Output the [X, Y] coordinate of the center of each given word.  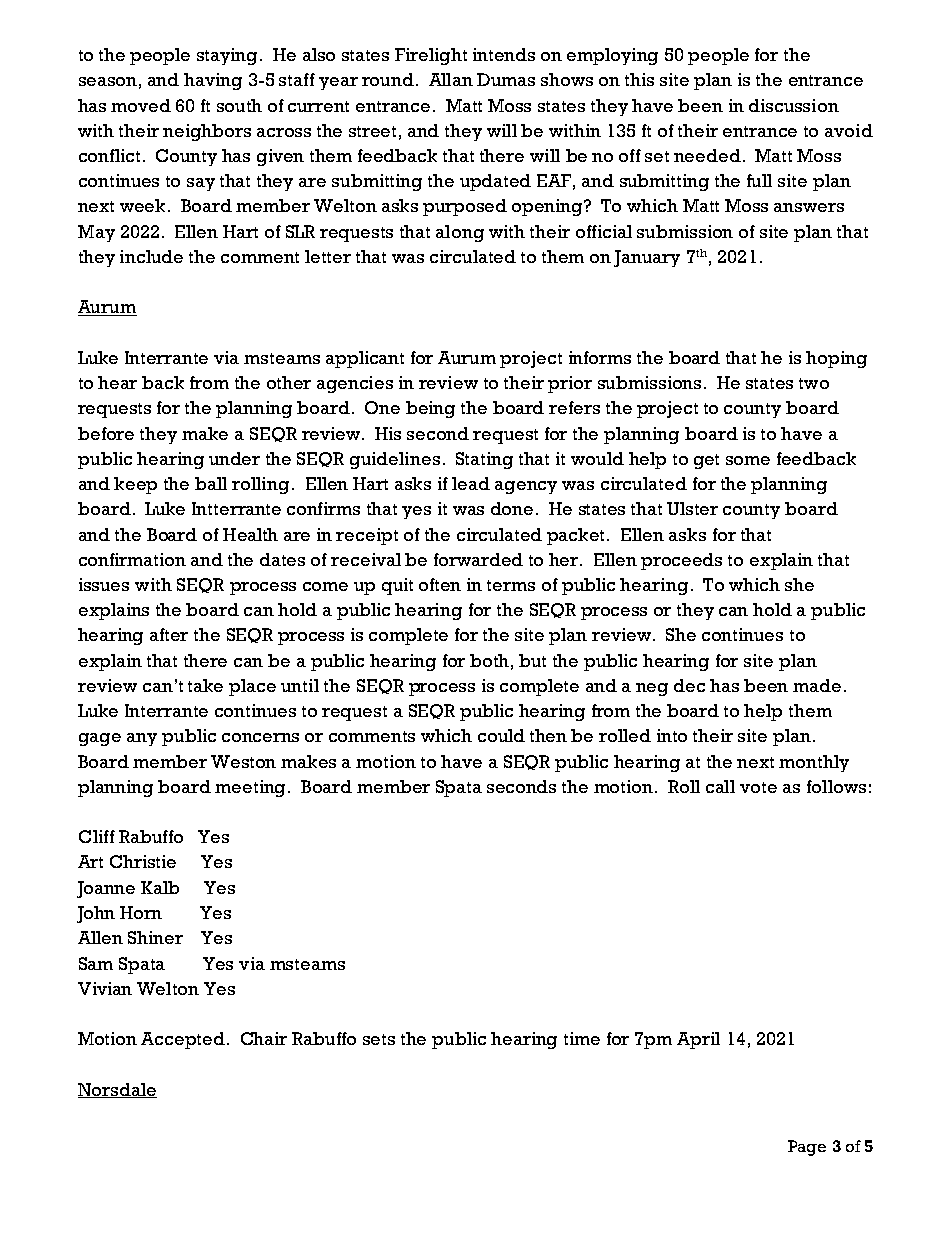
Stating [484, 460]
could [501, 735]
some [748, 460]
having [213, 81]
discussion [794, 105]
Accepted [184, 1040]
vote [758, 787]
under [234, 458]
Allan [451, 79]
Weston [243, 761]
